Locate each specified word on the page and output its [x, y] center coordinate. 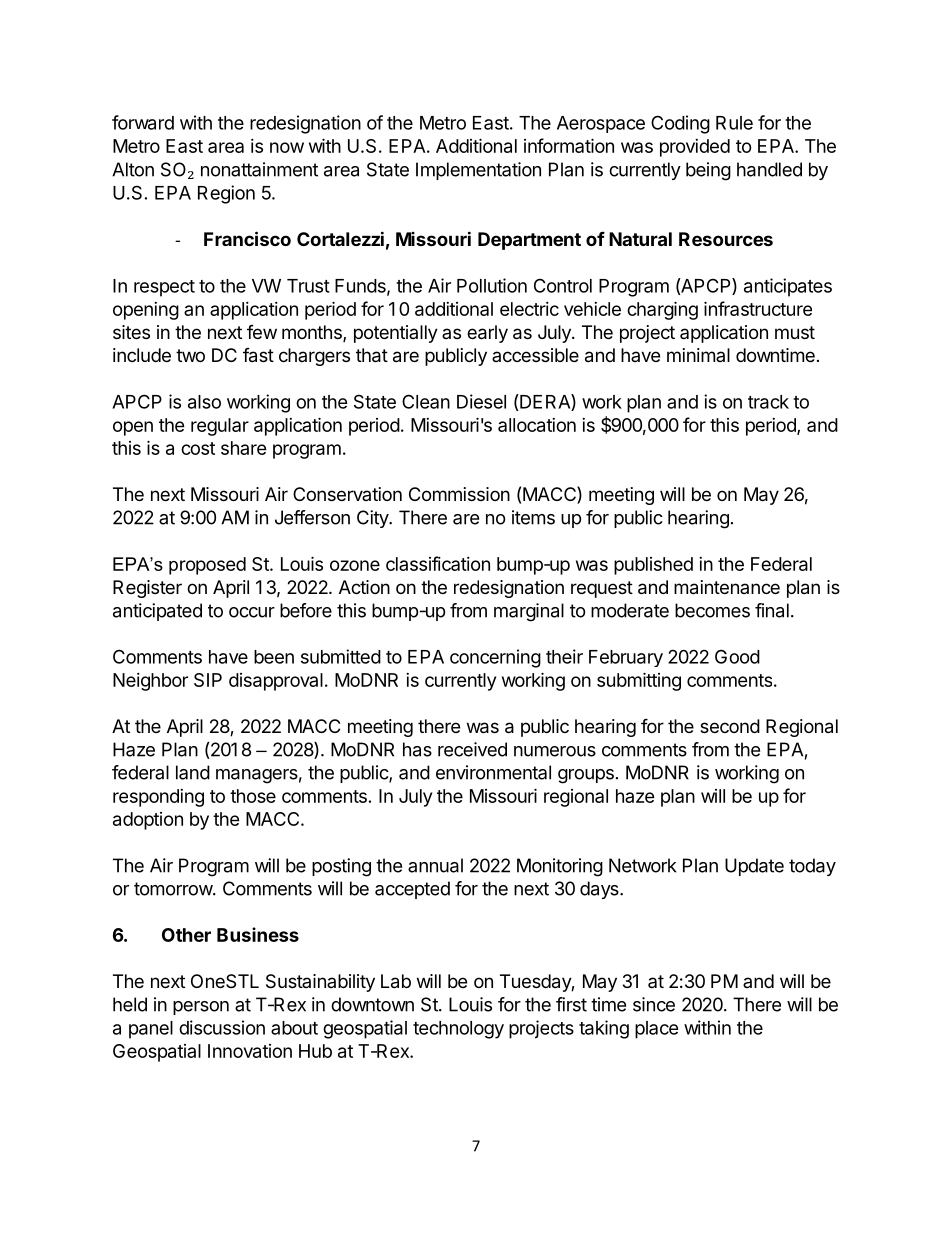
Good [737, 656]
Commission [459, 494]
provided [695, 148]
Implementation [478, 171]
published [653, 566]
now [287, 147]
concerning [495, 658]
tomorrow [174, 889]
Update [754, 867]
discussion [222, 1027]
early [487, 334]
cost [198, 448]
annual [435, 865]
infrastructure [758, 308]
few [262, 332]
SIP [208, 680]
